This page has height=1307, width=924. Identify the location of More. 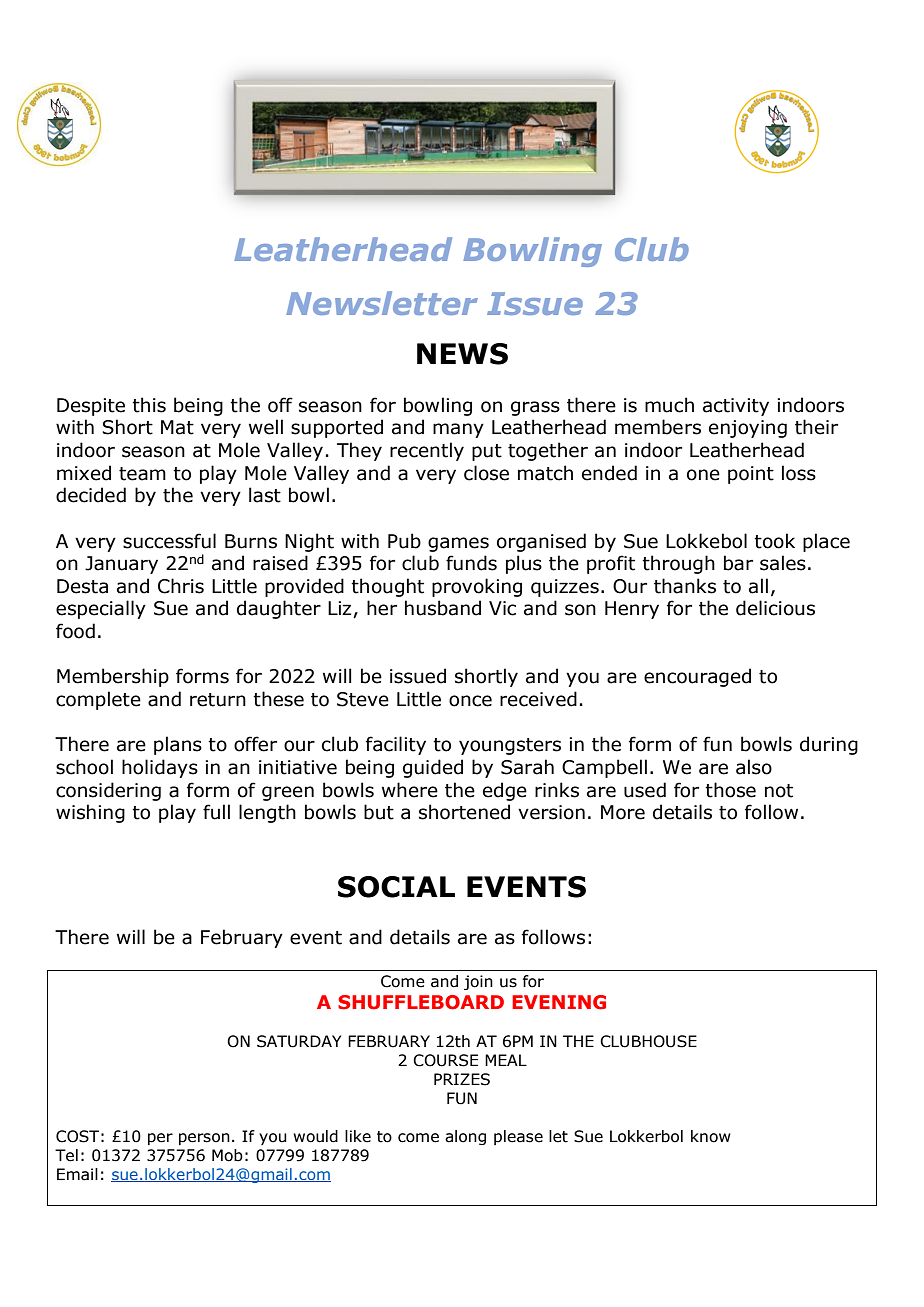
(623, 812).
